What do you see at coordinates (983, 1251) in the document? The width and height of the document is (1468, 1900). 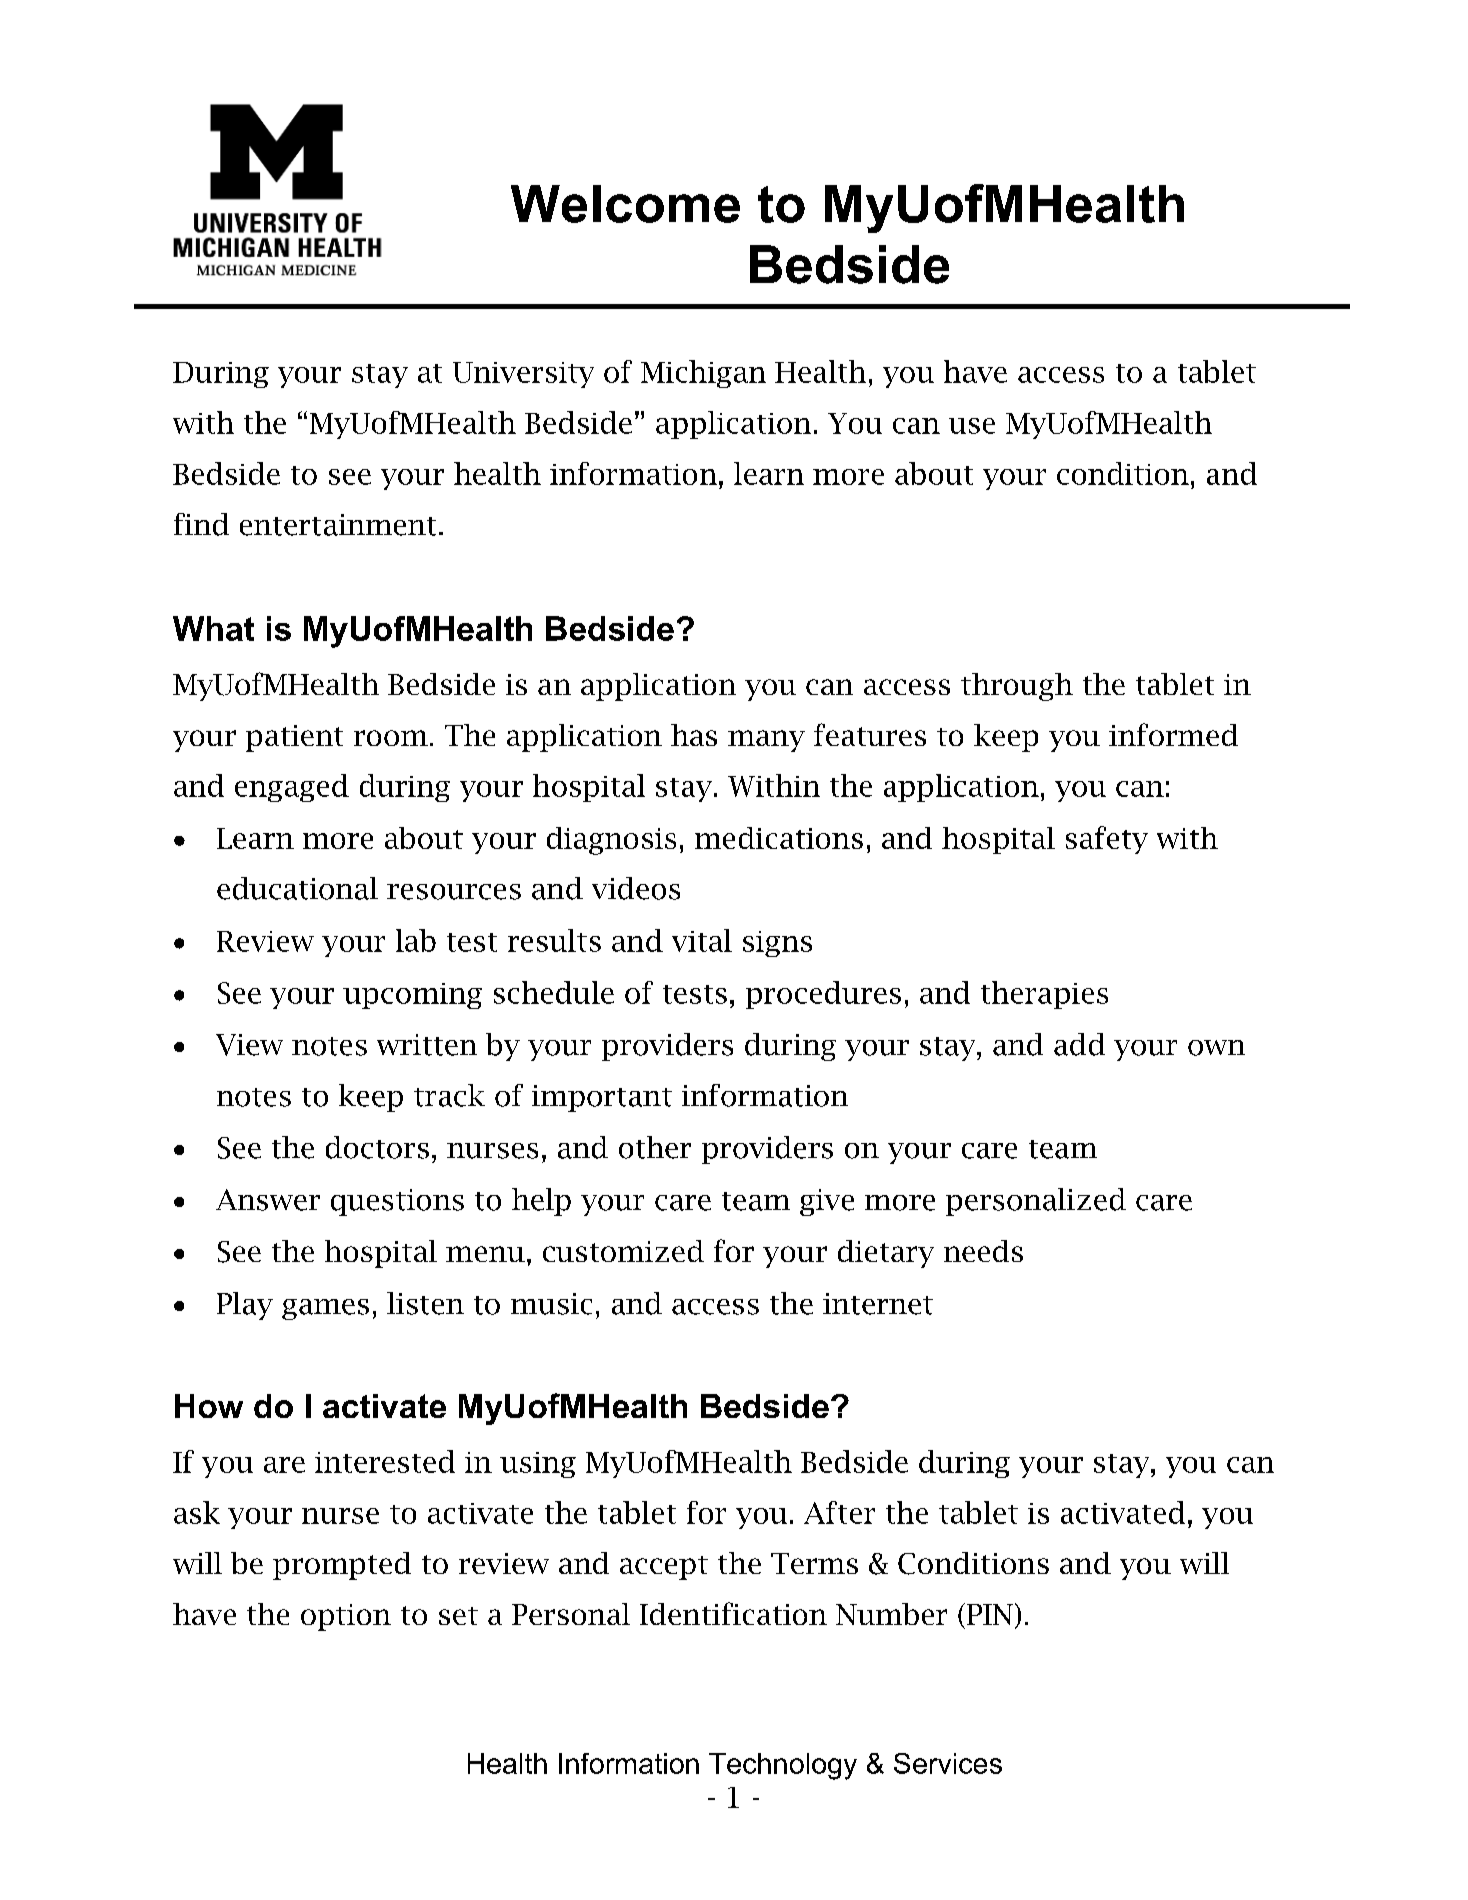 I see `needs` at bounding box center [983, 1251].
